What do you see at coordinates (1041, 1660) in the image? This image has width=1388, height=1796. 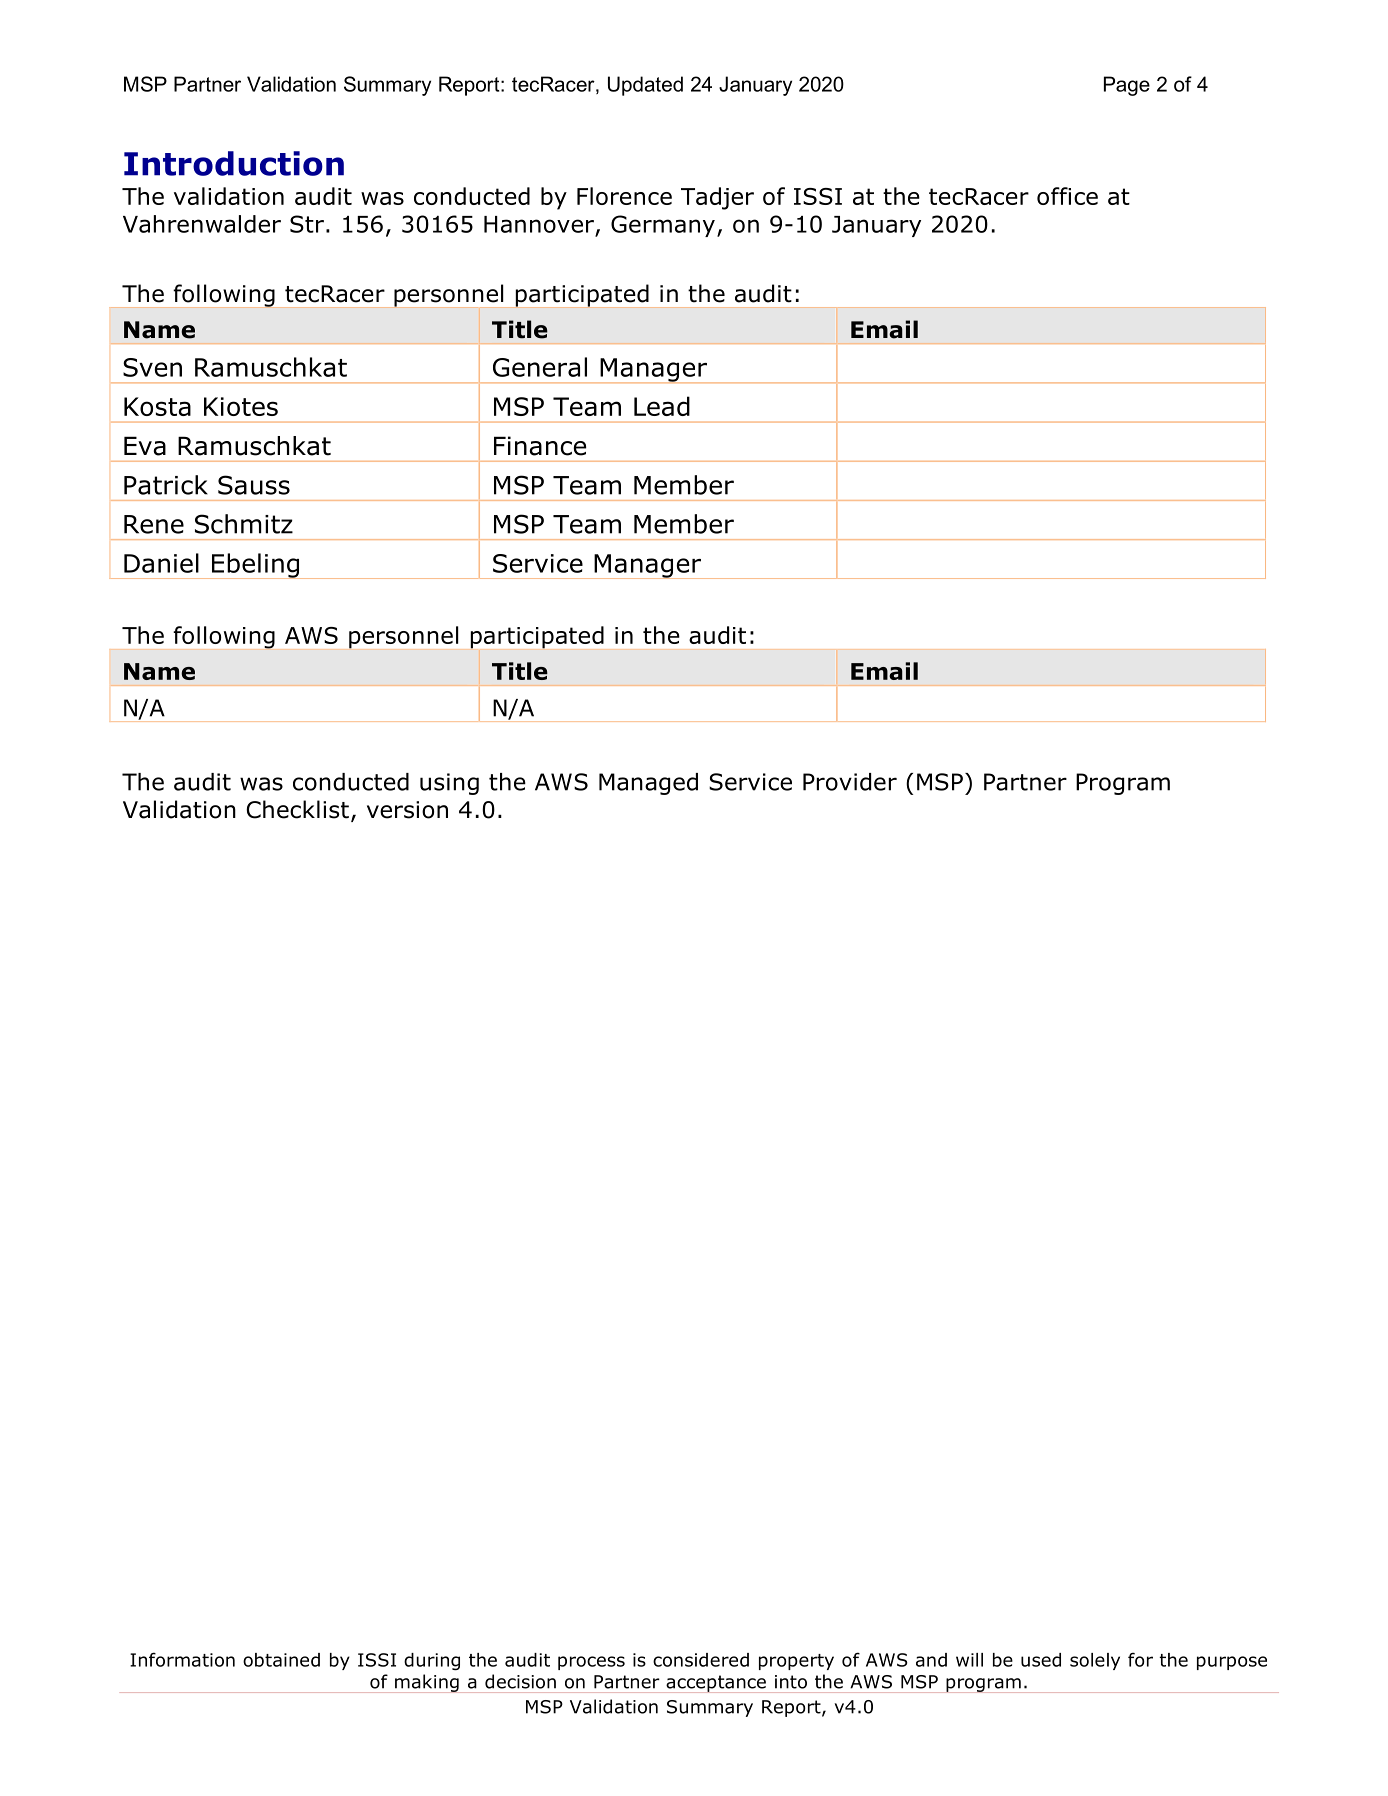 I see `used` at bounding box center [1041, 1660].
